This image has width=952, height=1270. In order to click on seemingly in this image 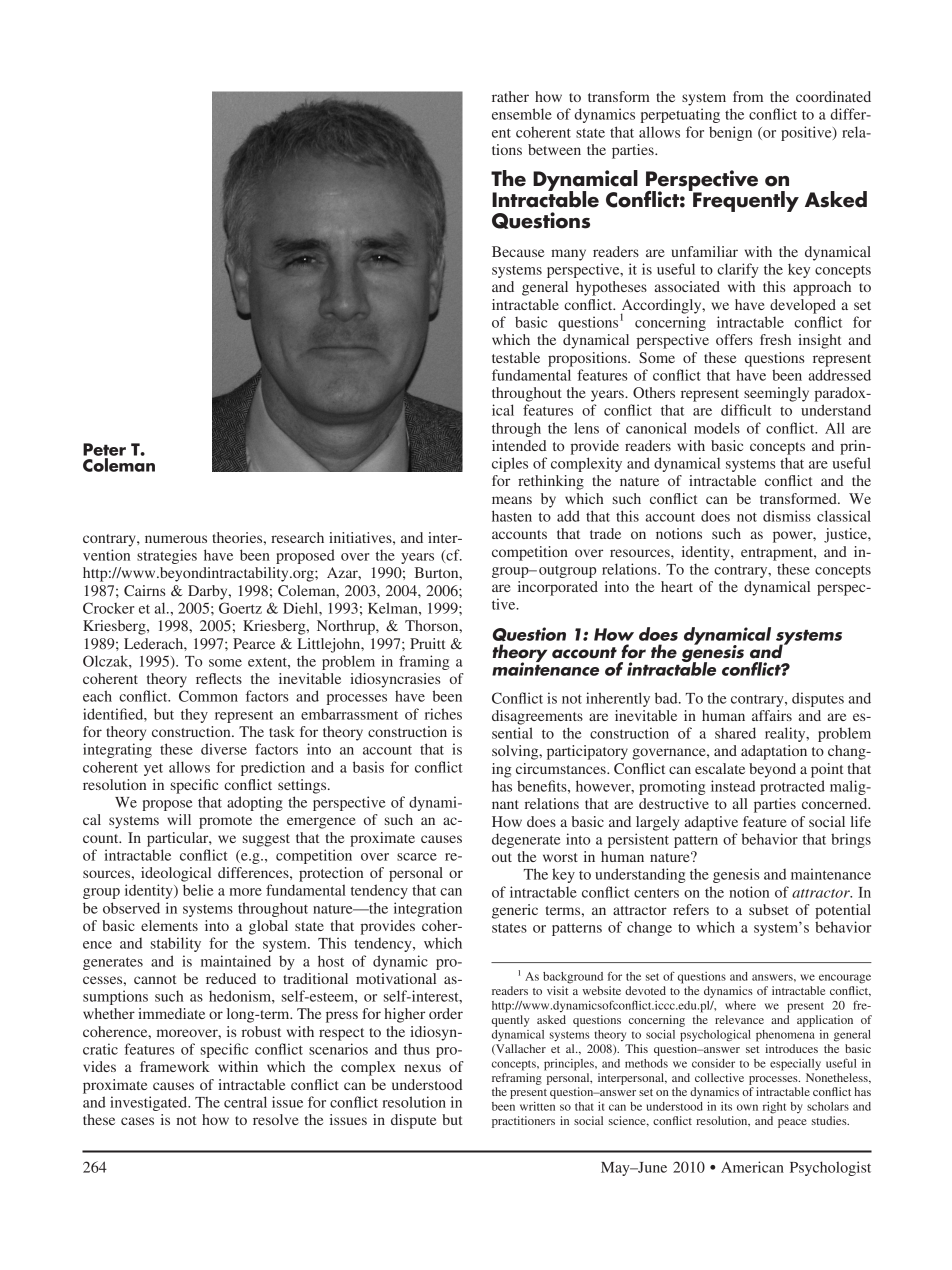, I will do `click(776, 394)`.
